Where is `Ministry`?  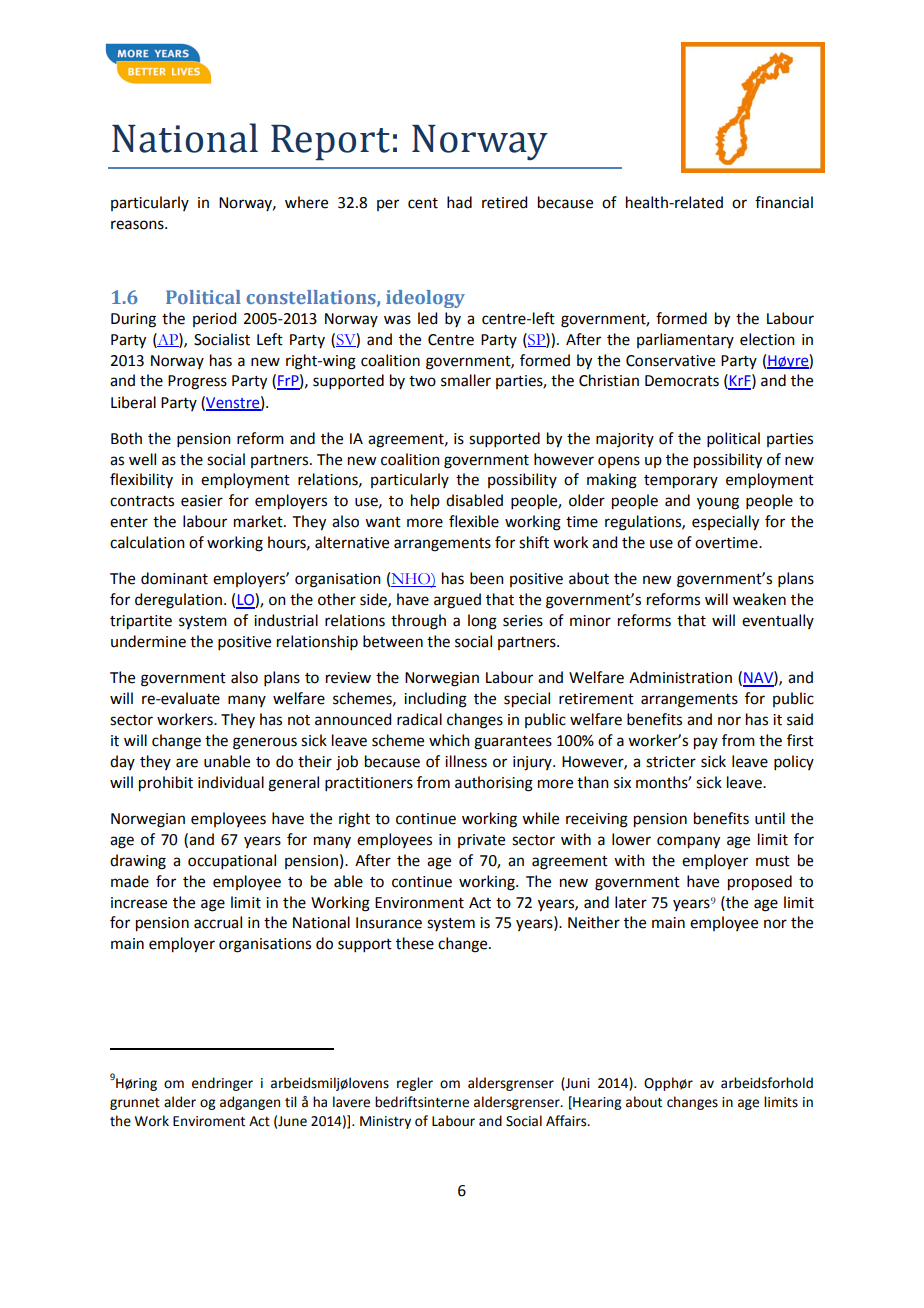 Ministry is located at coordinates (385, 1122).
